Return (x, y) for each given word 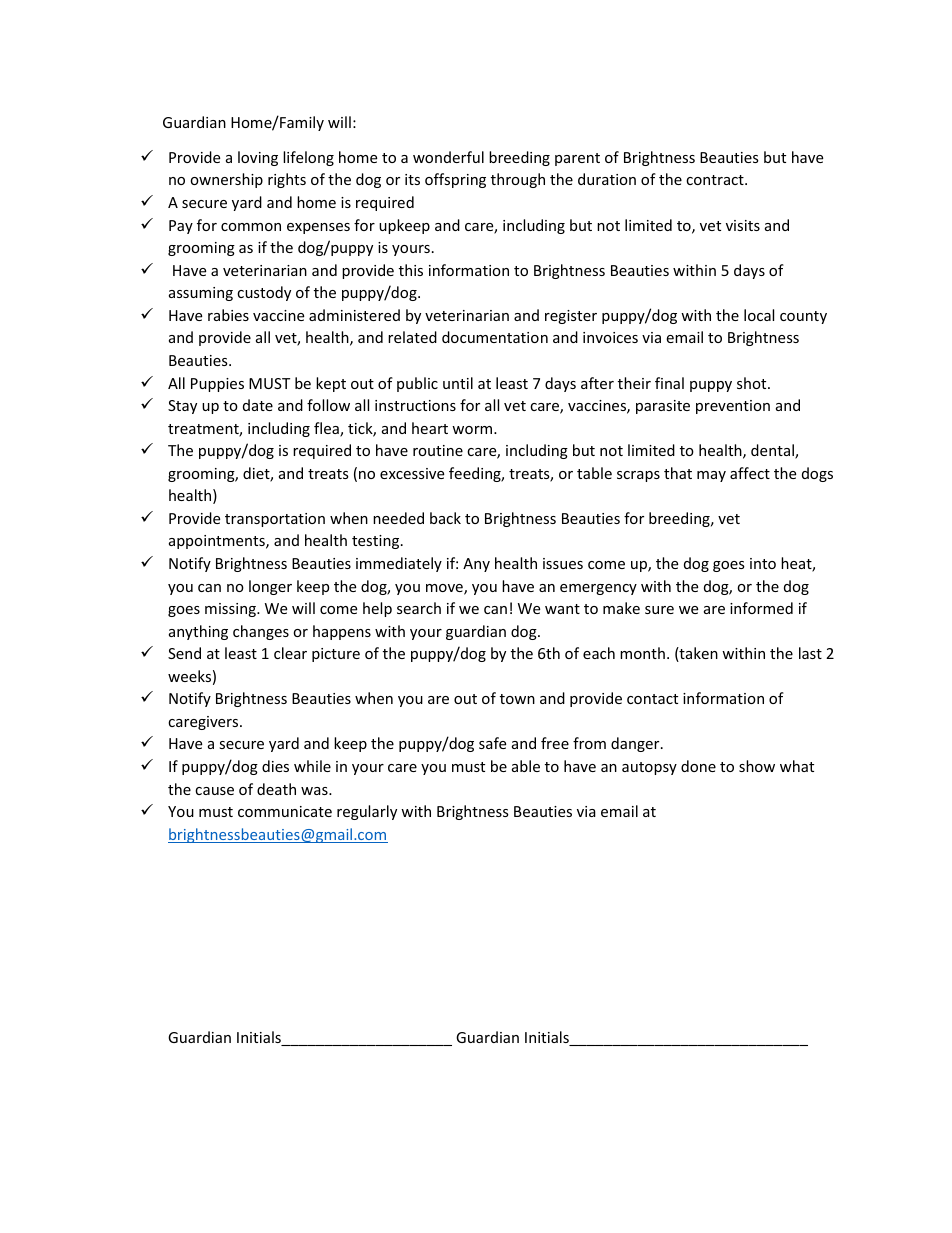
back (445, 518)
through (518, 180)
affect (750, 473)
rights (287, 180)
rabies (228, 315)
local (759, 315)
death (276, 789)
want (562, 609)
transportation (275, 520)
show (757, 766)
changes (261, 632)
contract (716, 180)
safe (492, 743)
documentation (495, 337)
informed (761, 608)
